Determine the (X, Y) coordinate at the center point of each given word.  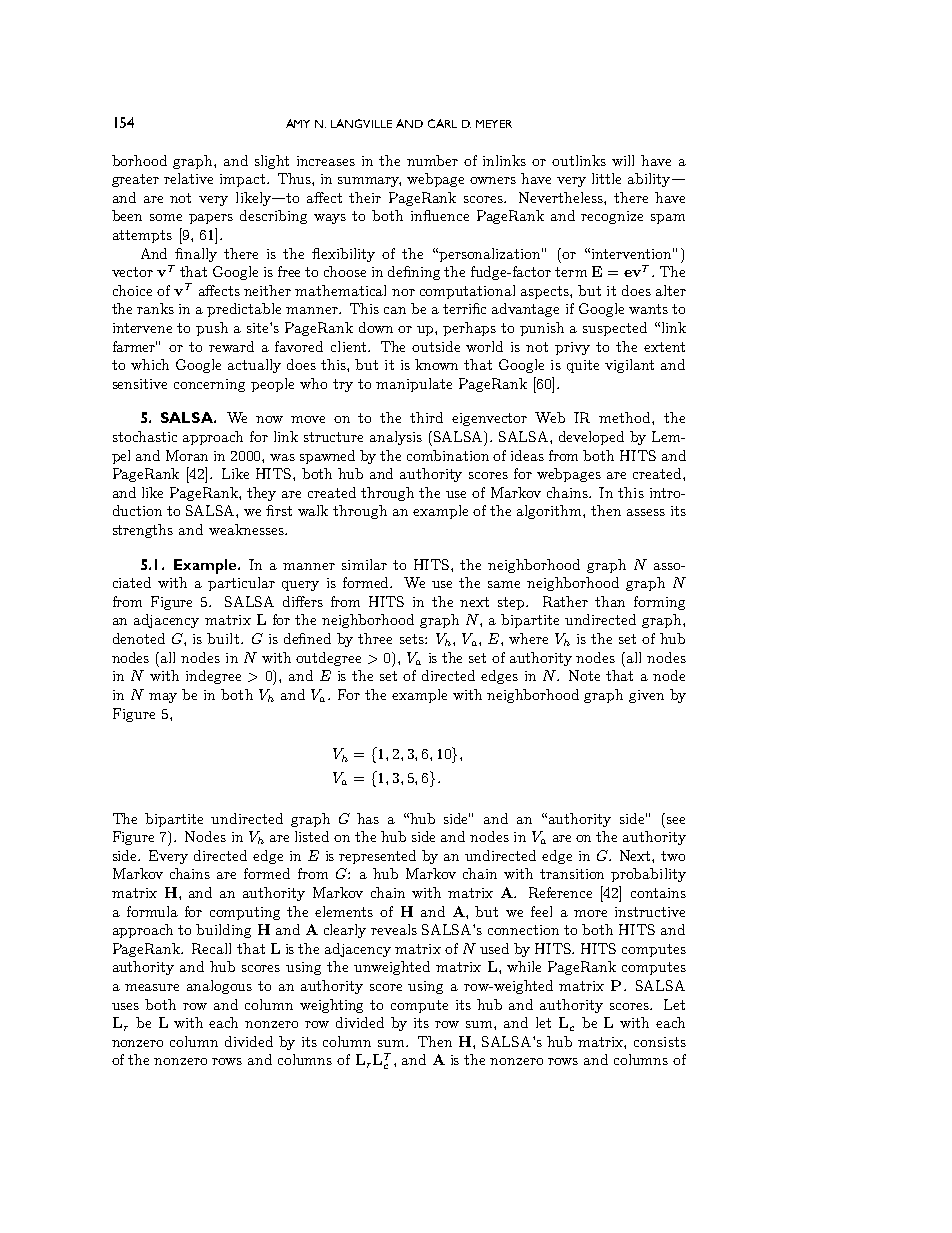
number (432, 160)
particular (241, 584)
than (610, 601)
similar (364, 564)
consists (660, 1042)
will (623, 160)
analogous (219, 987)
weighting (331, 1006)
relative (188, 178)
